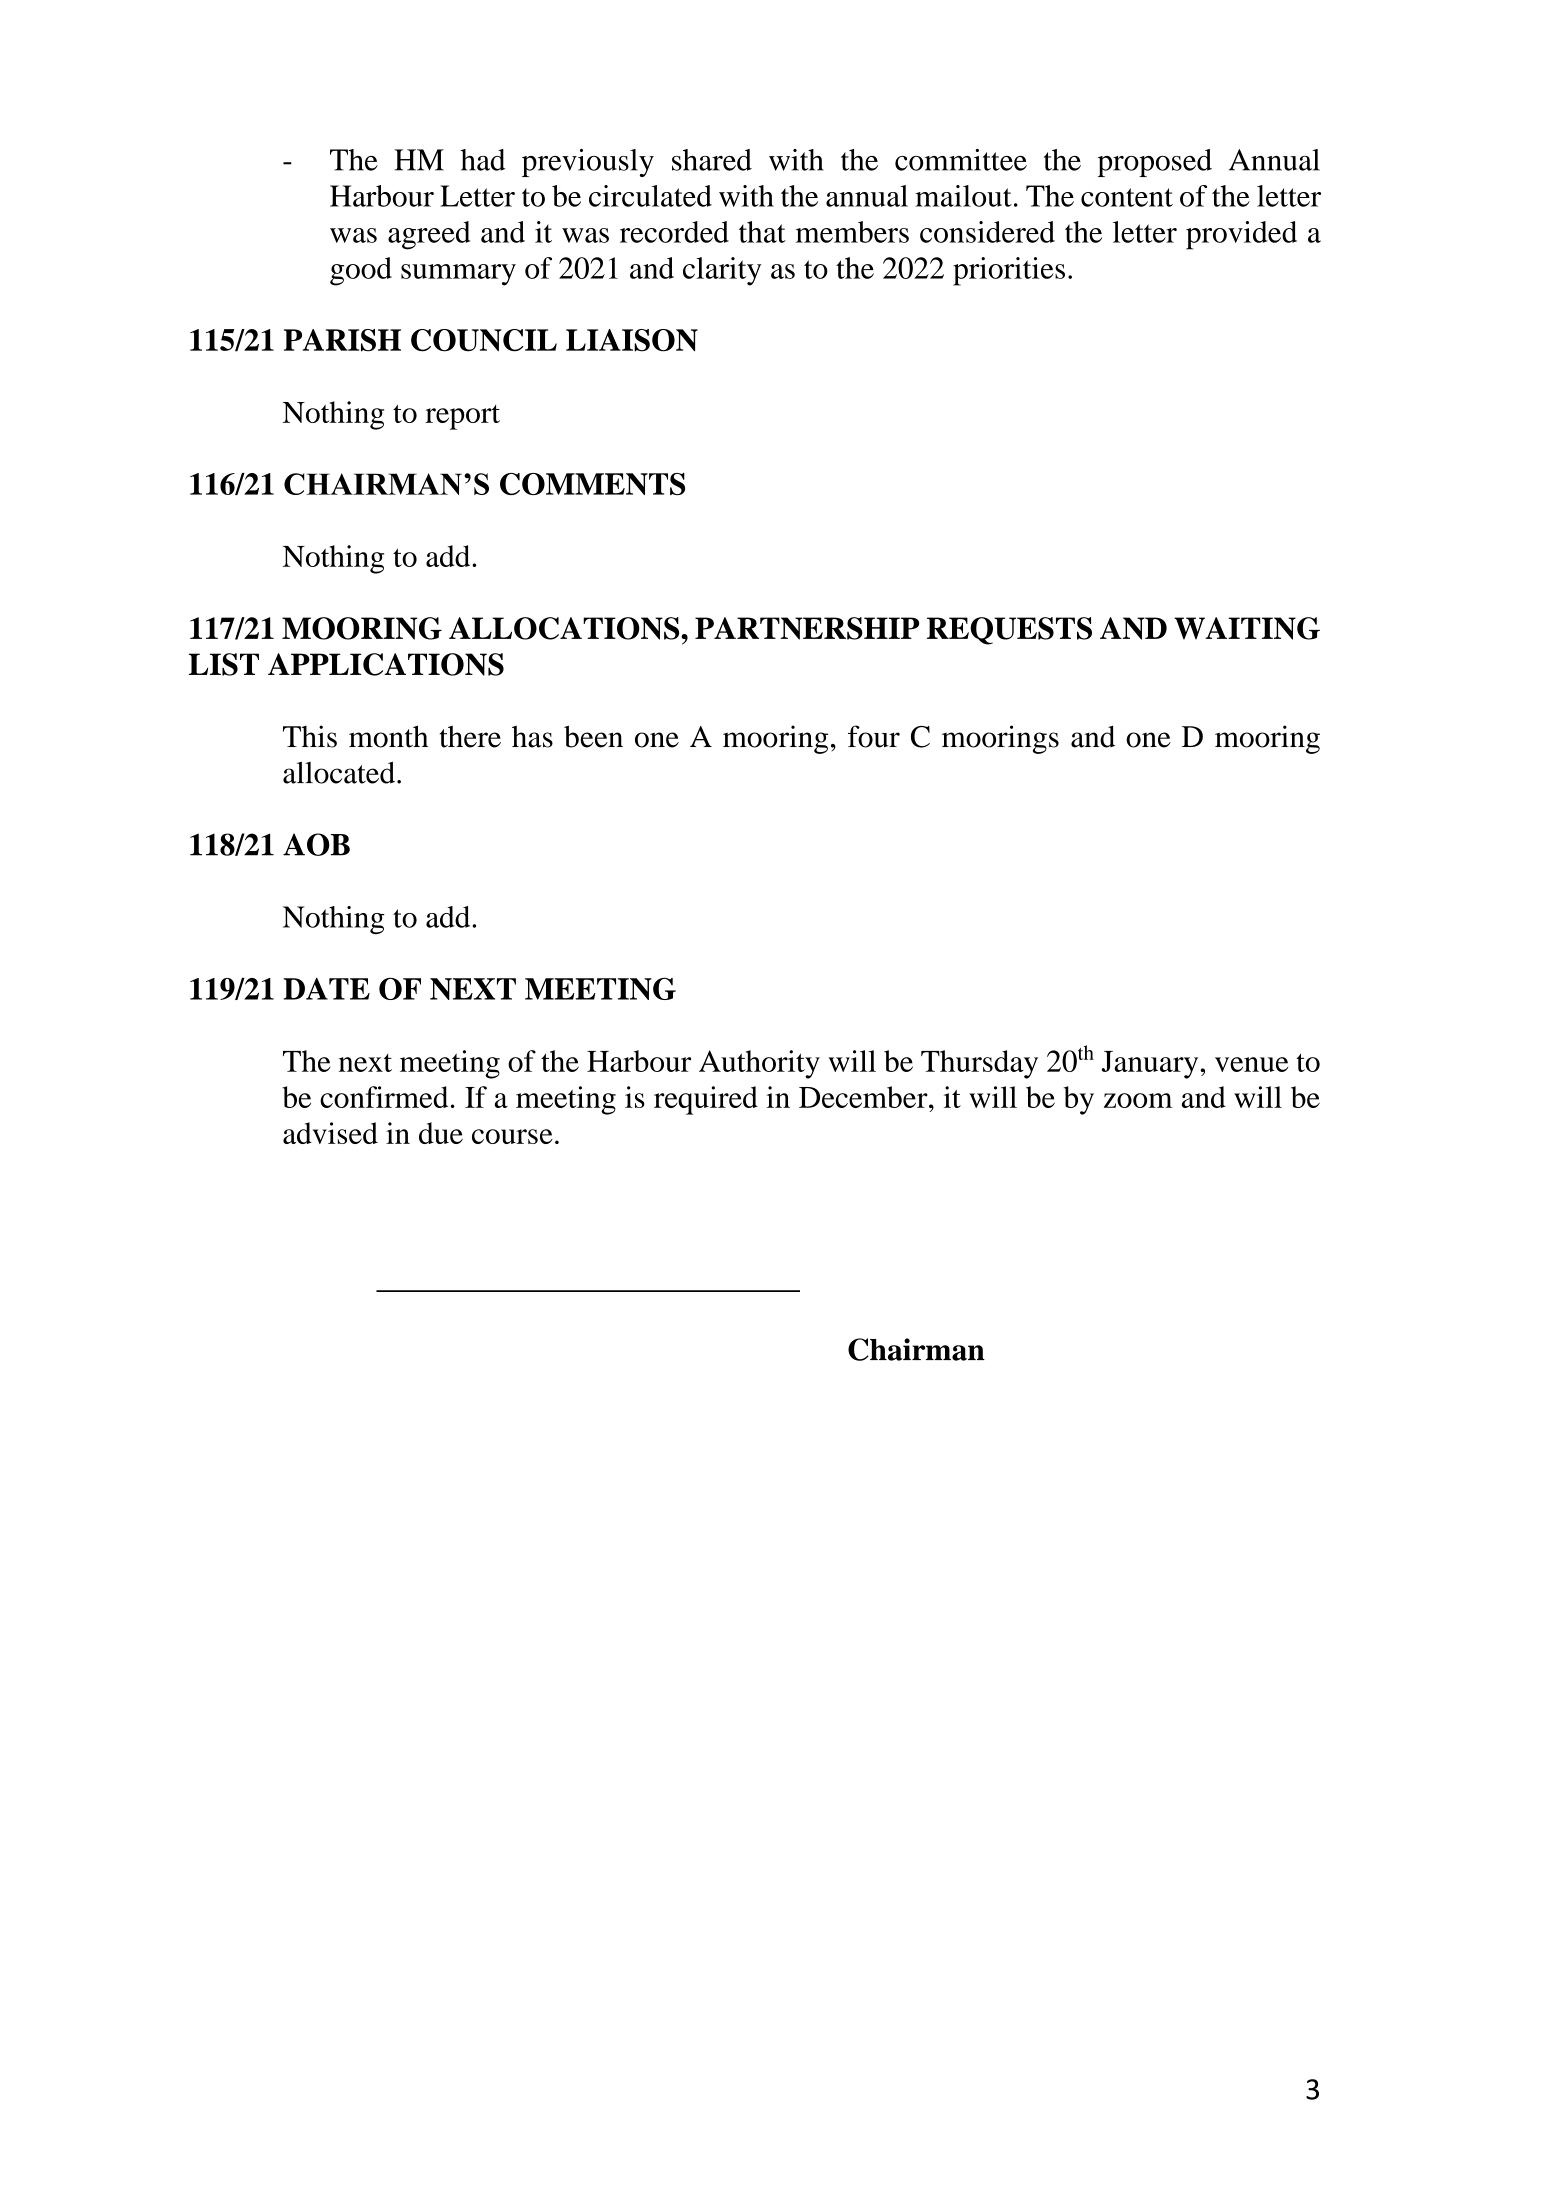  Describe the element at coordinates (1009, 271) in the screenshot. I see `priorities` at that location.
